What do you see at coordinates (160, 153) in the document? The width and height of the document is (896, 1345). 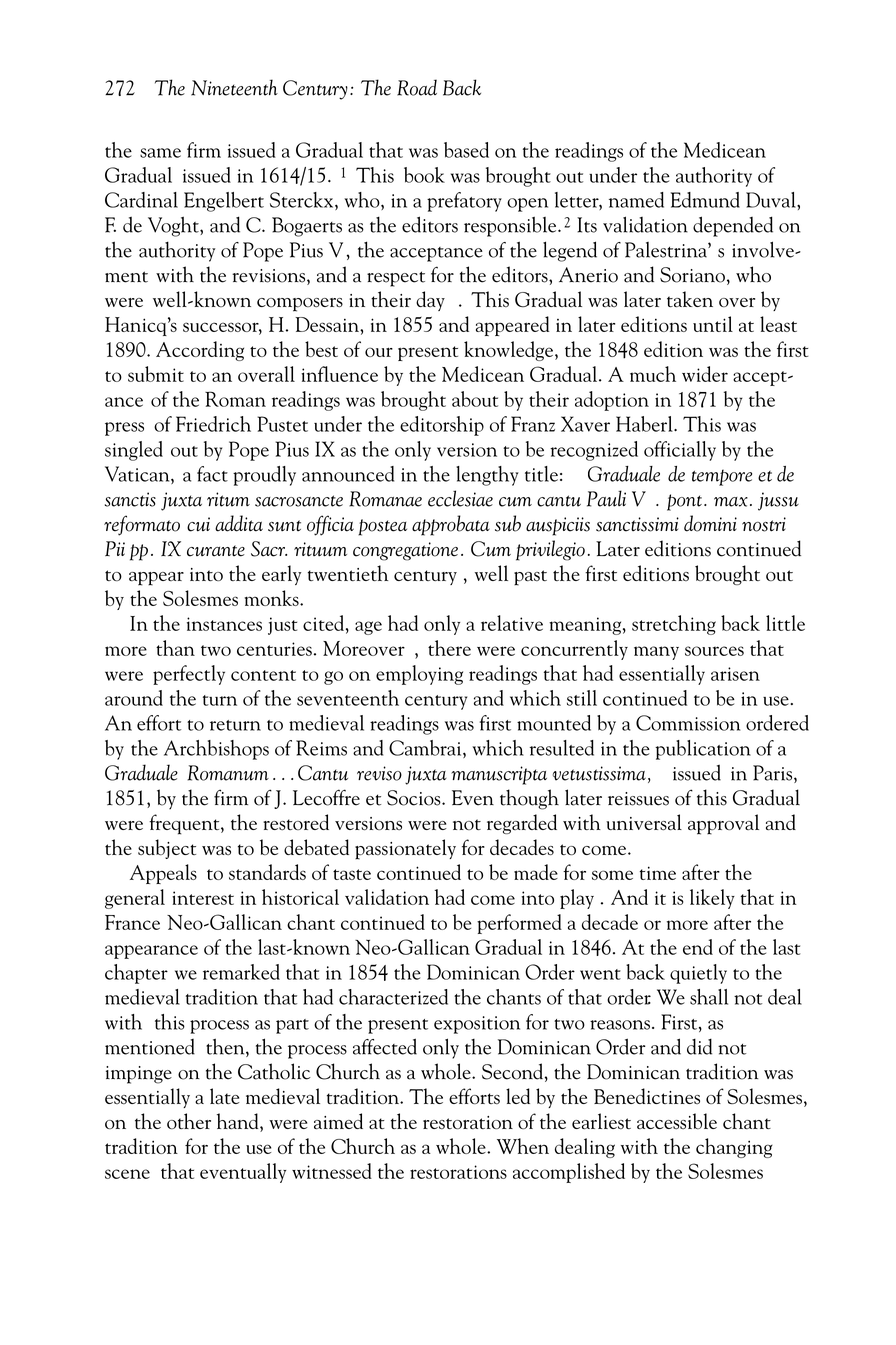 I see `same` at bounding box center [160, 153].
